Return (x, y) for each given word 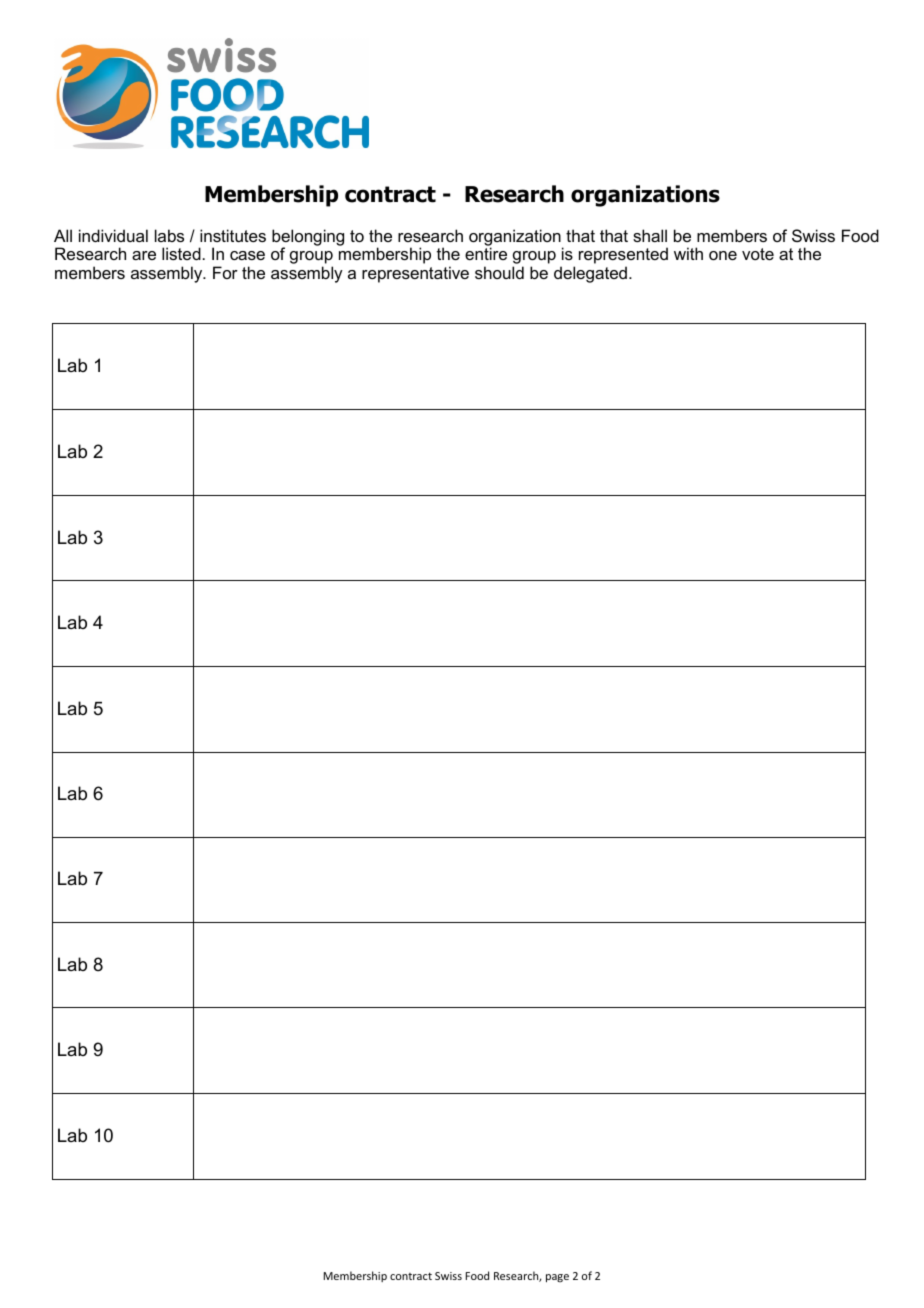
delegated (590, 274)
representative (415, 274)
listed (181, 253)
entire (486, 253)
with (688, 253)
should (499, 272)
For (225, 272)
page (557, 1278)
